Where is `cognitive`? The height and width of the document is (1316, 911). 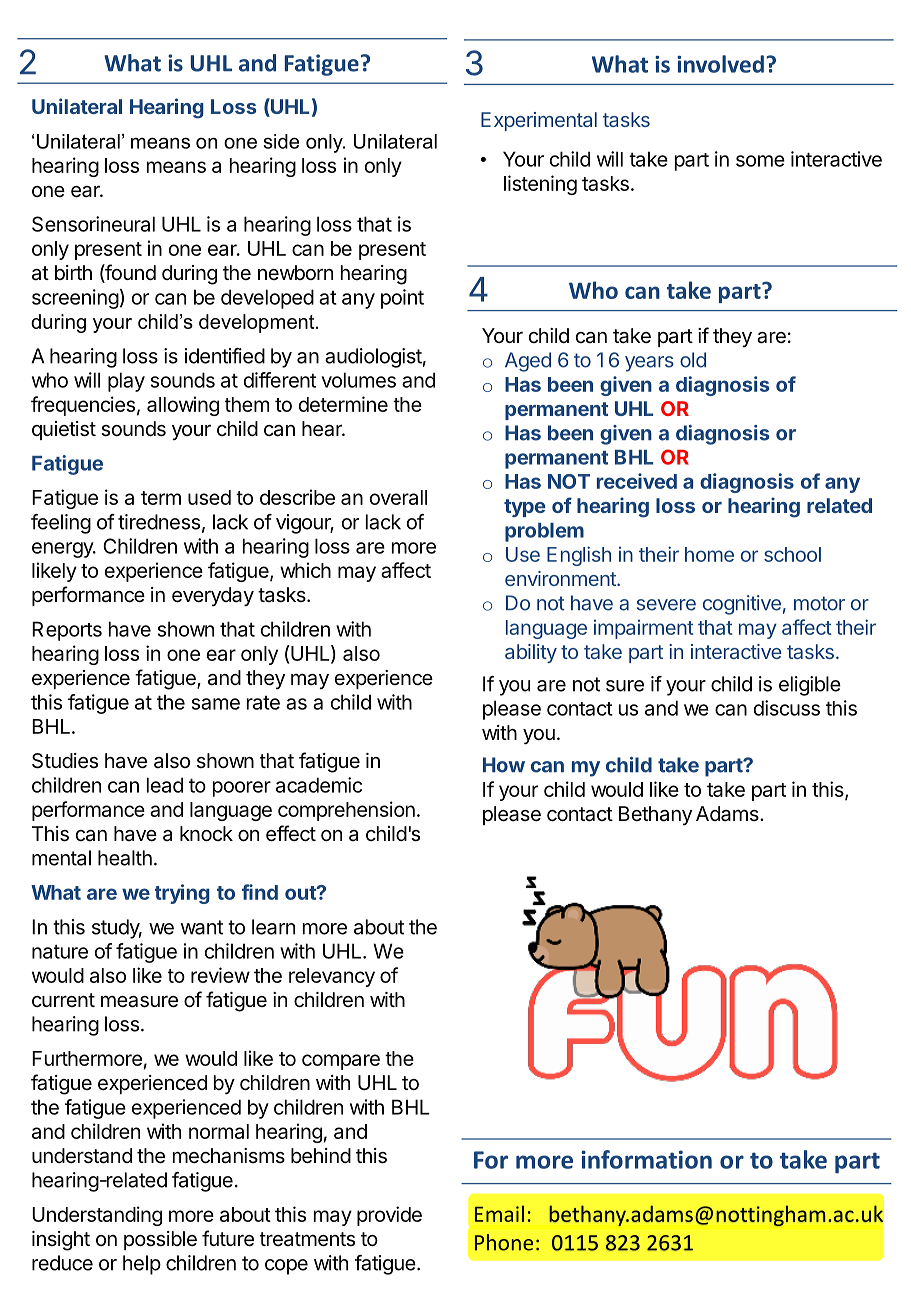
cognitive is located at coordinates (742, 605).
